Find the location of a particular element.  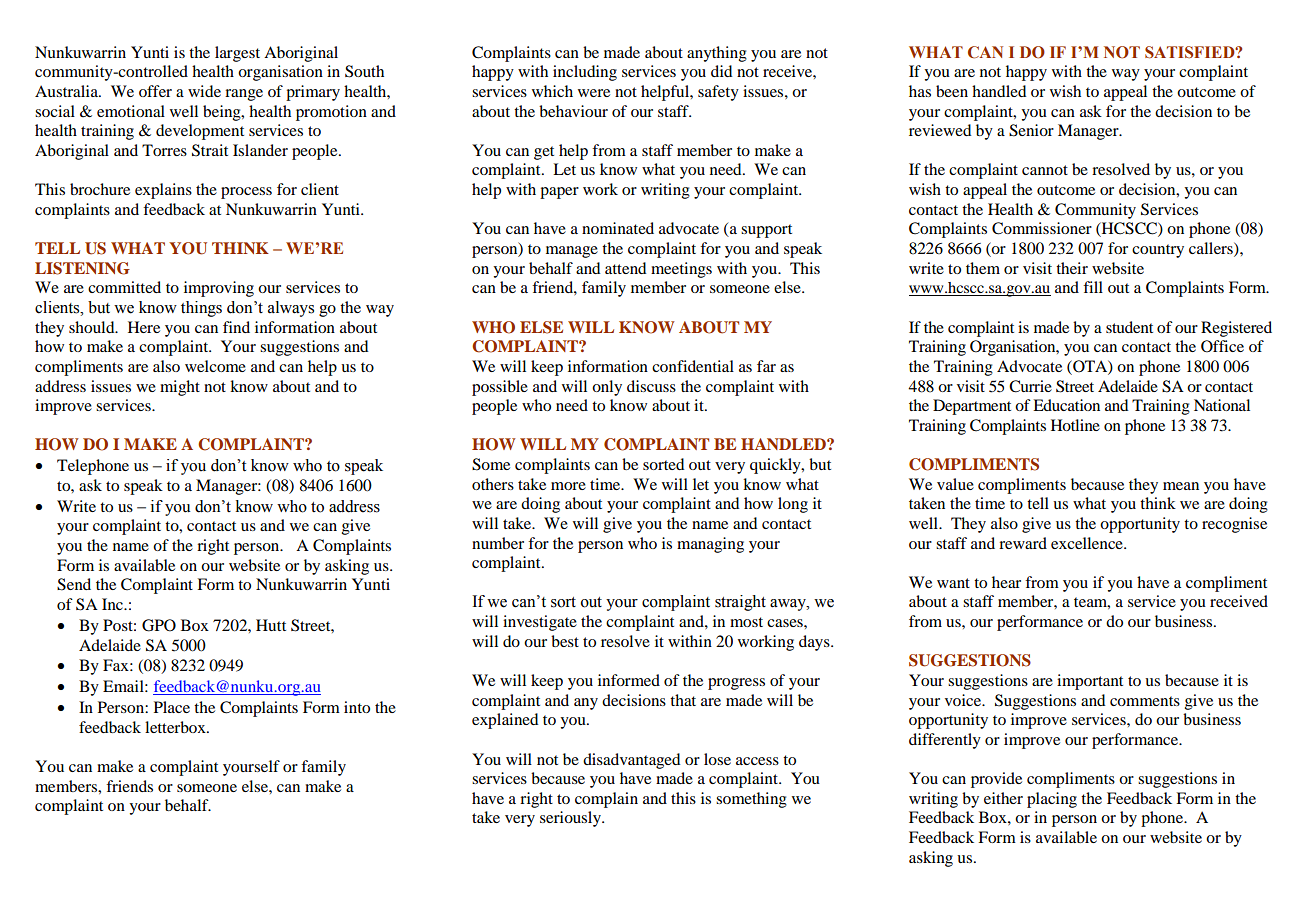

excellence is located at coordinates (1088, 543).
